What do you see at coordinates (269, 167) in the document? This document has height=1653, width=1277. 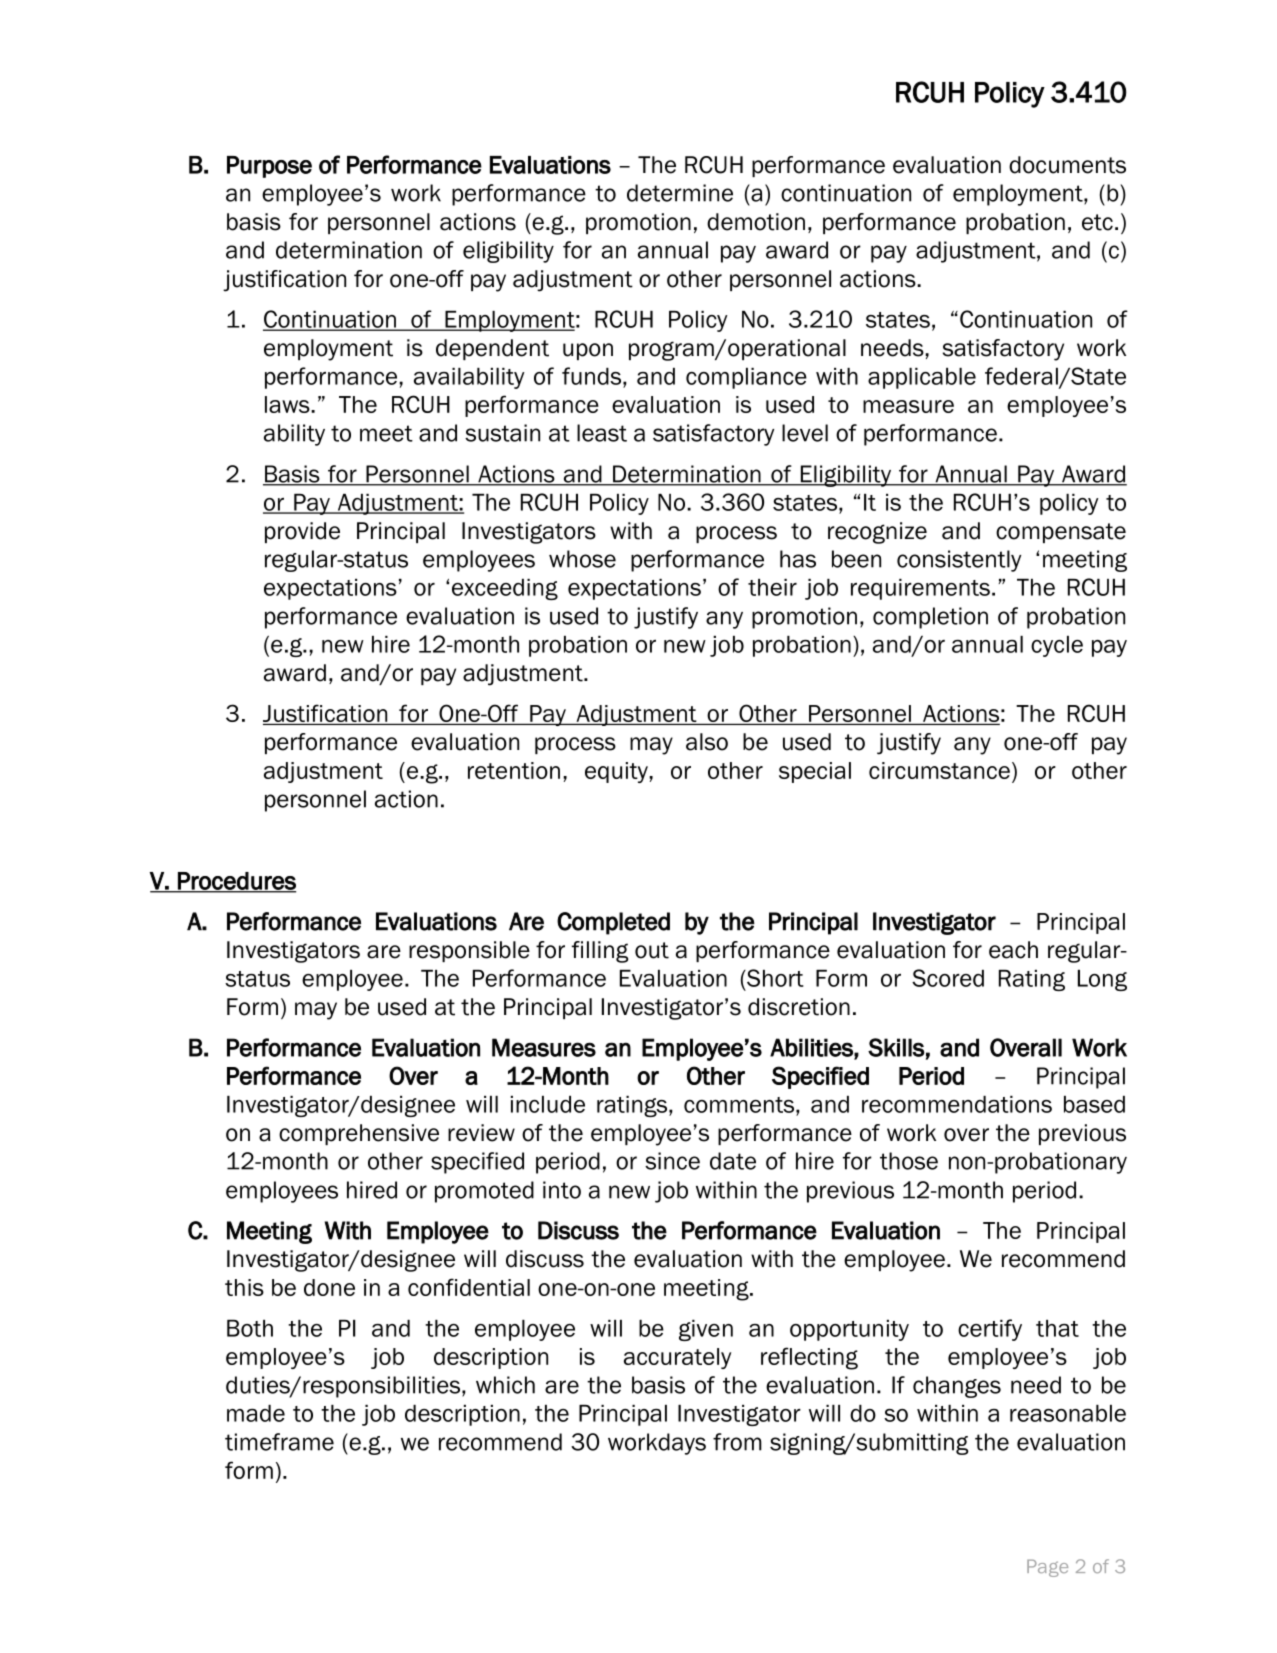 I see `Purpose` at bounding box center [269, 167].
